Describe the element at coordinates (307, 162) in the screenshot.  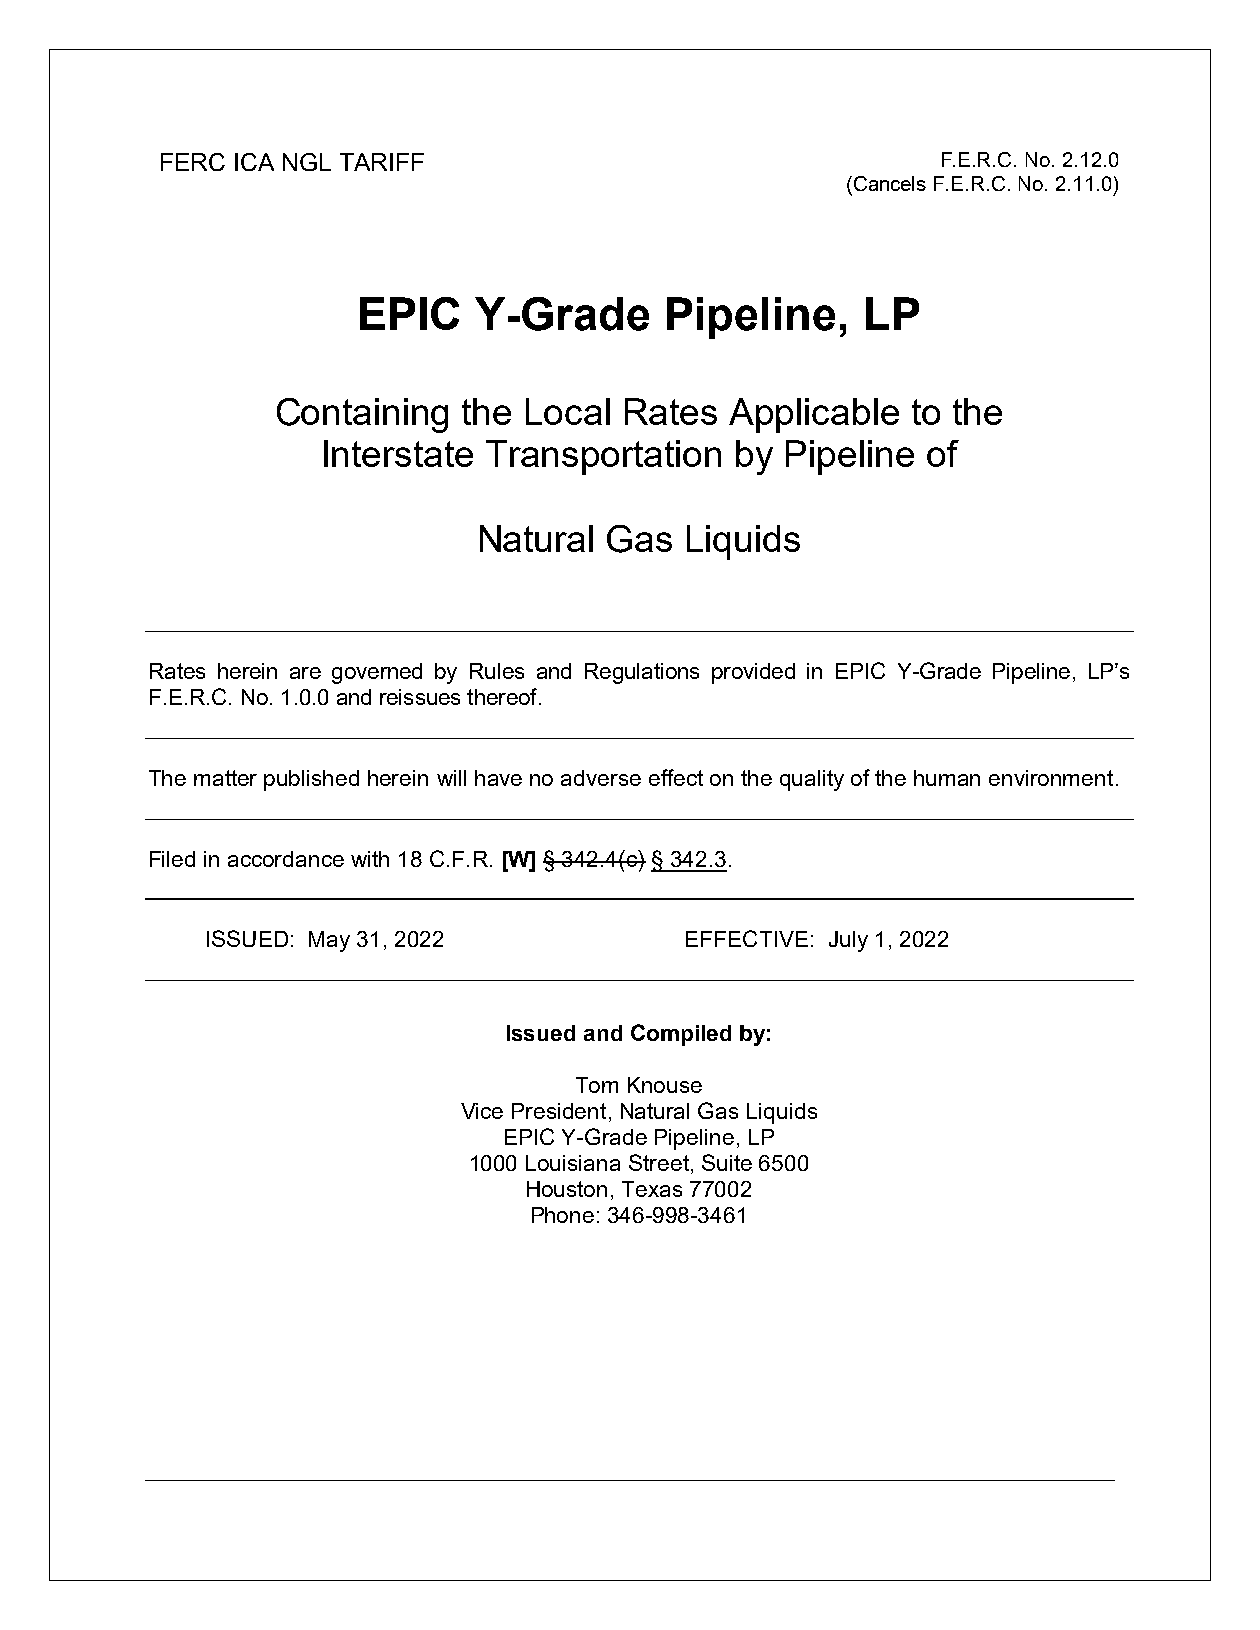
I see `NGL` at that location.
